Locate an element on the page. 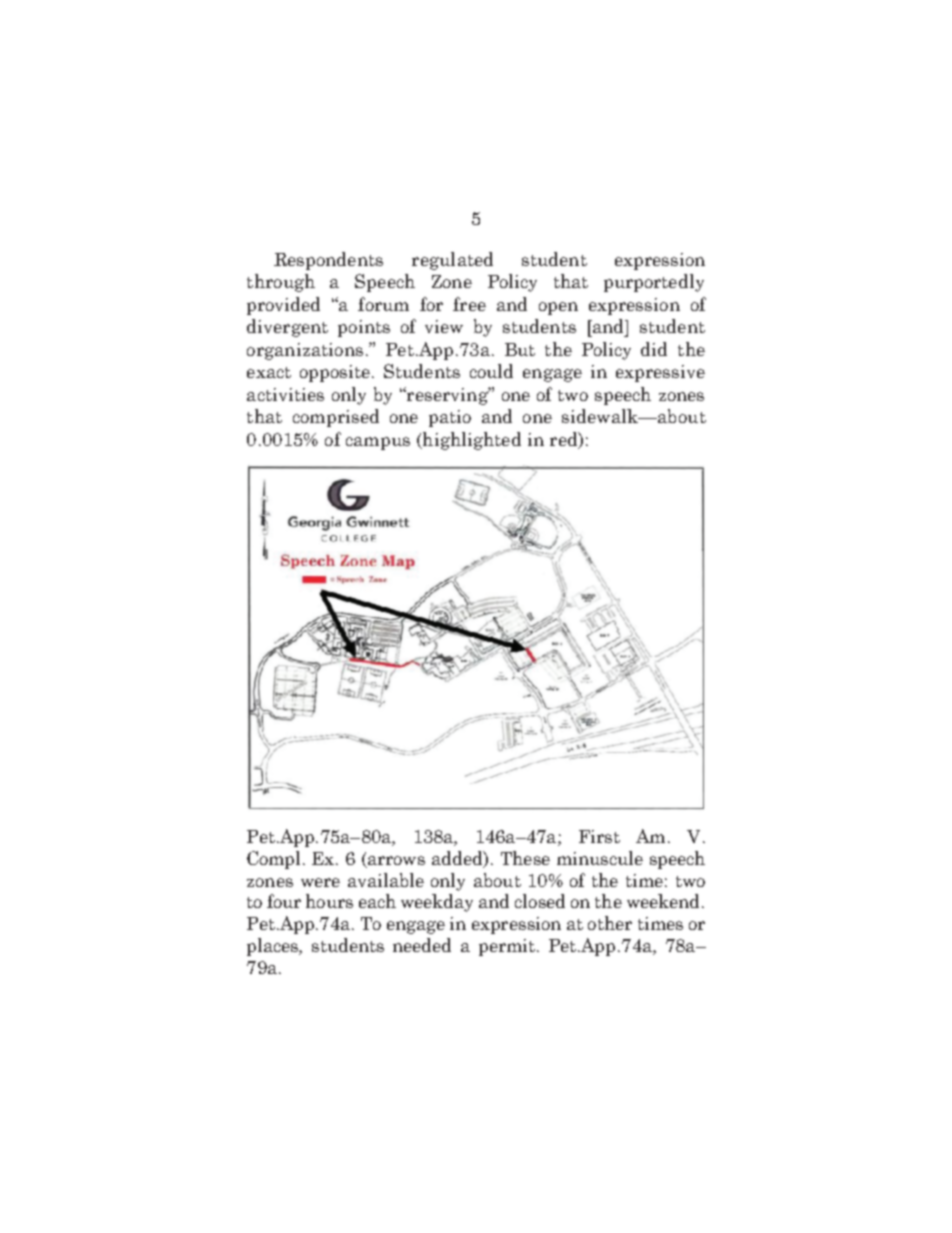  other is located at coordinates (610, 923).
